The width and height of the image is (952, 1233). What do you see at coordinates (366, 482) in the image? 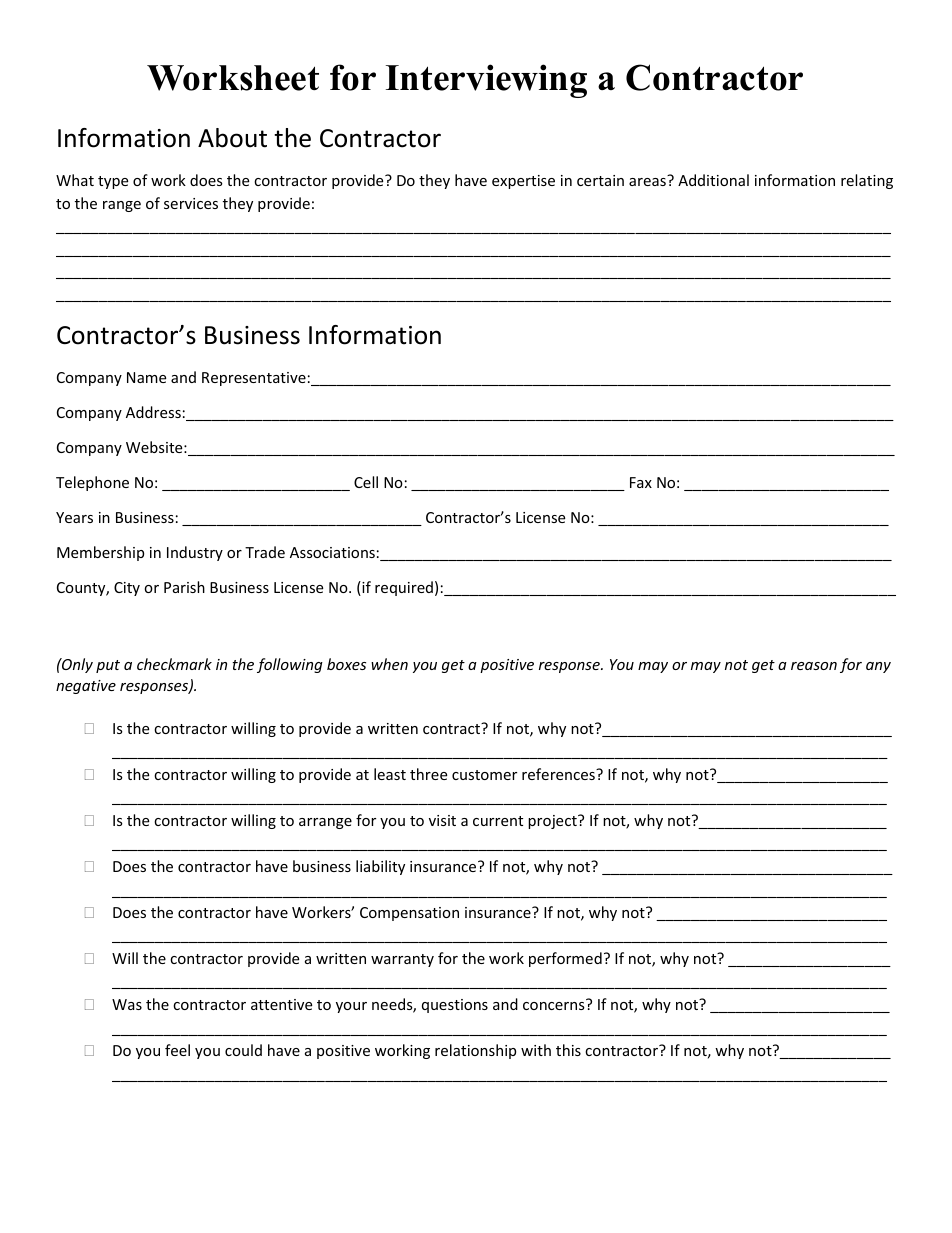
I see `Cell` at bounding box center [366, 482].
